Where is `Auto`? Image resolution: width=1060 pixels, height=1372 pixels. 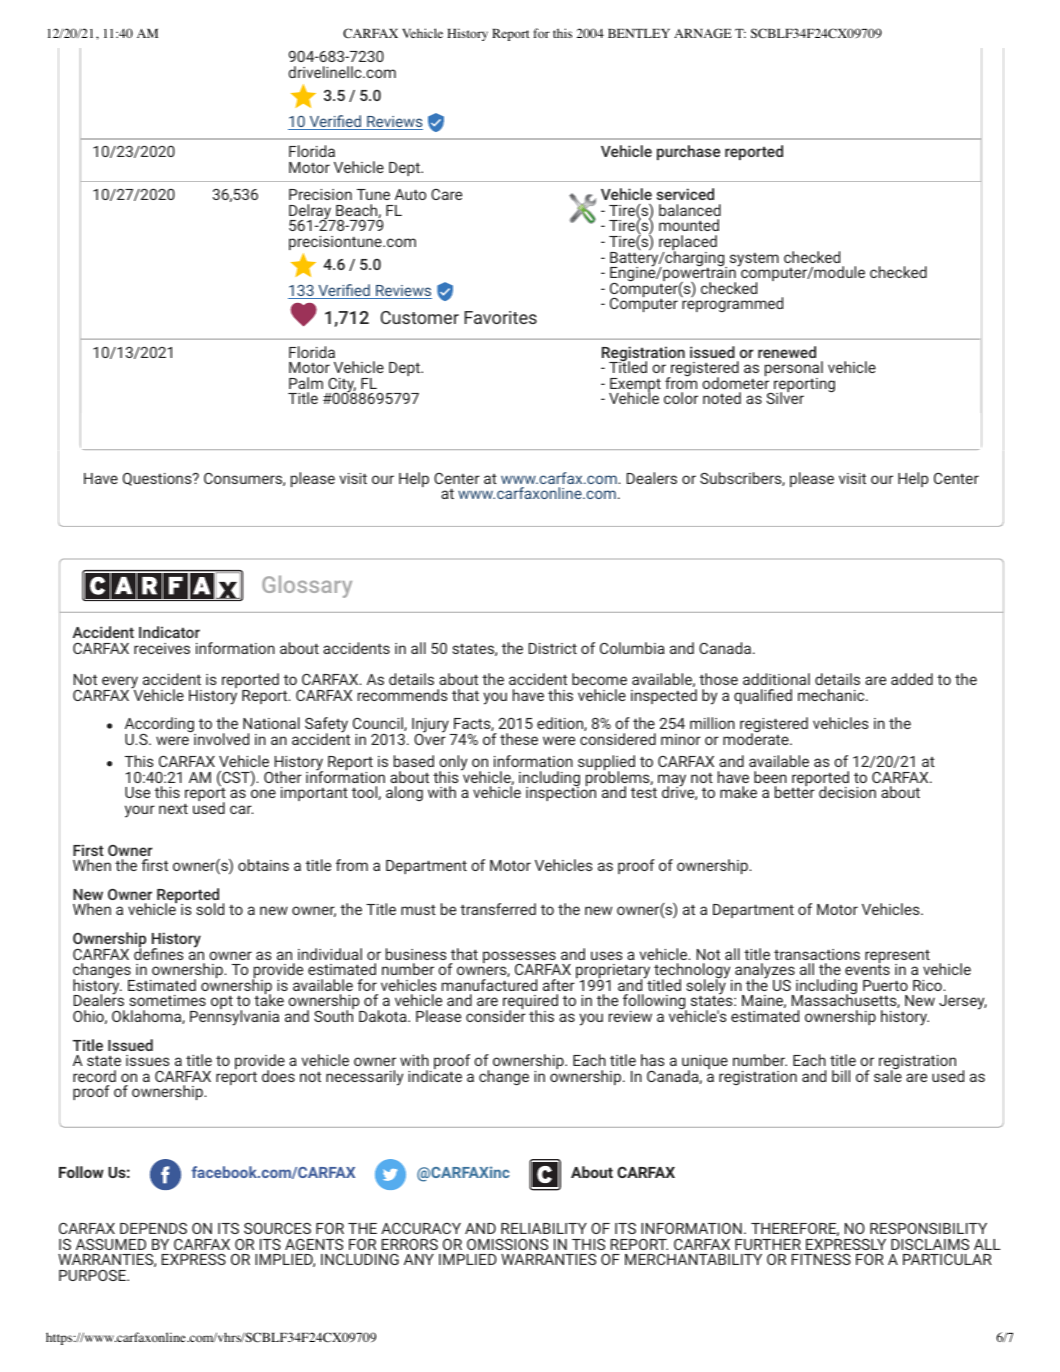
Auto is located at coordinates (410, 194).
